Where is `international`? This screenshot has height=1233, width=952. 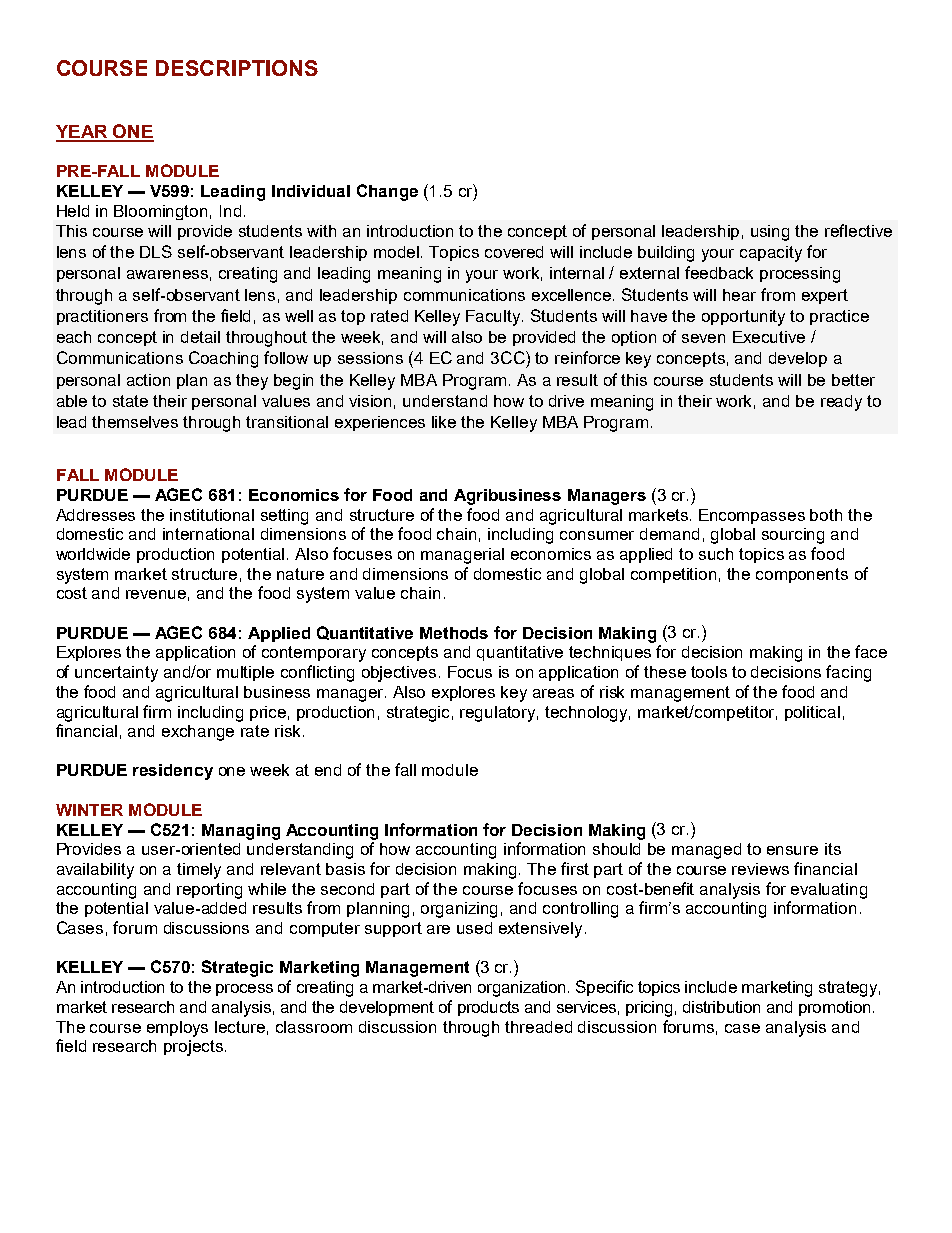
international is located at coordinates (208, 534).
